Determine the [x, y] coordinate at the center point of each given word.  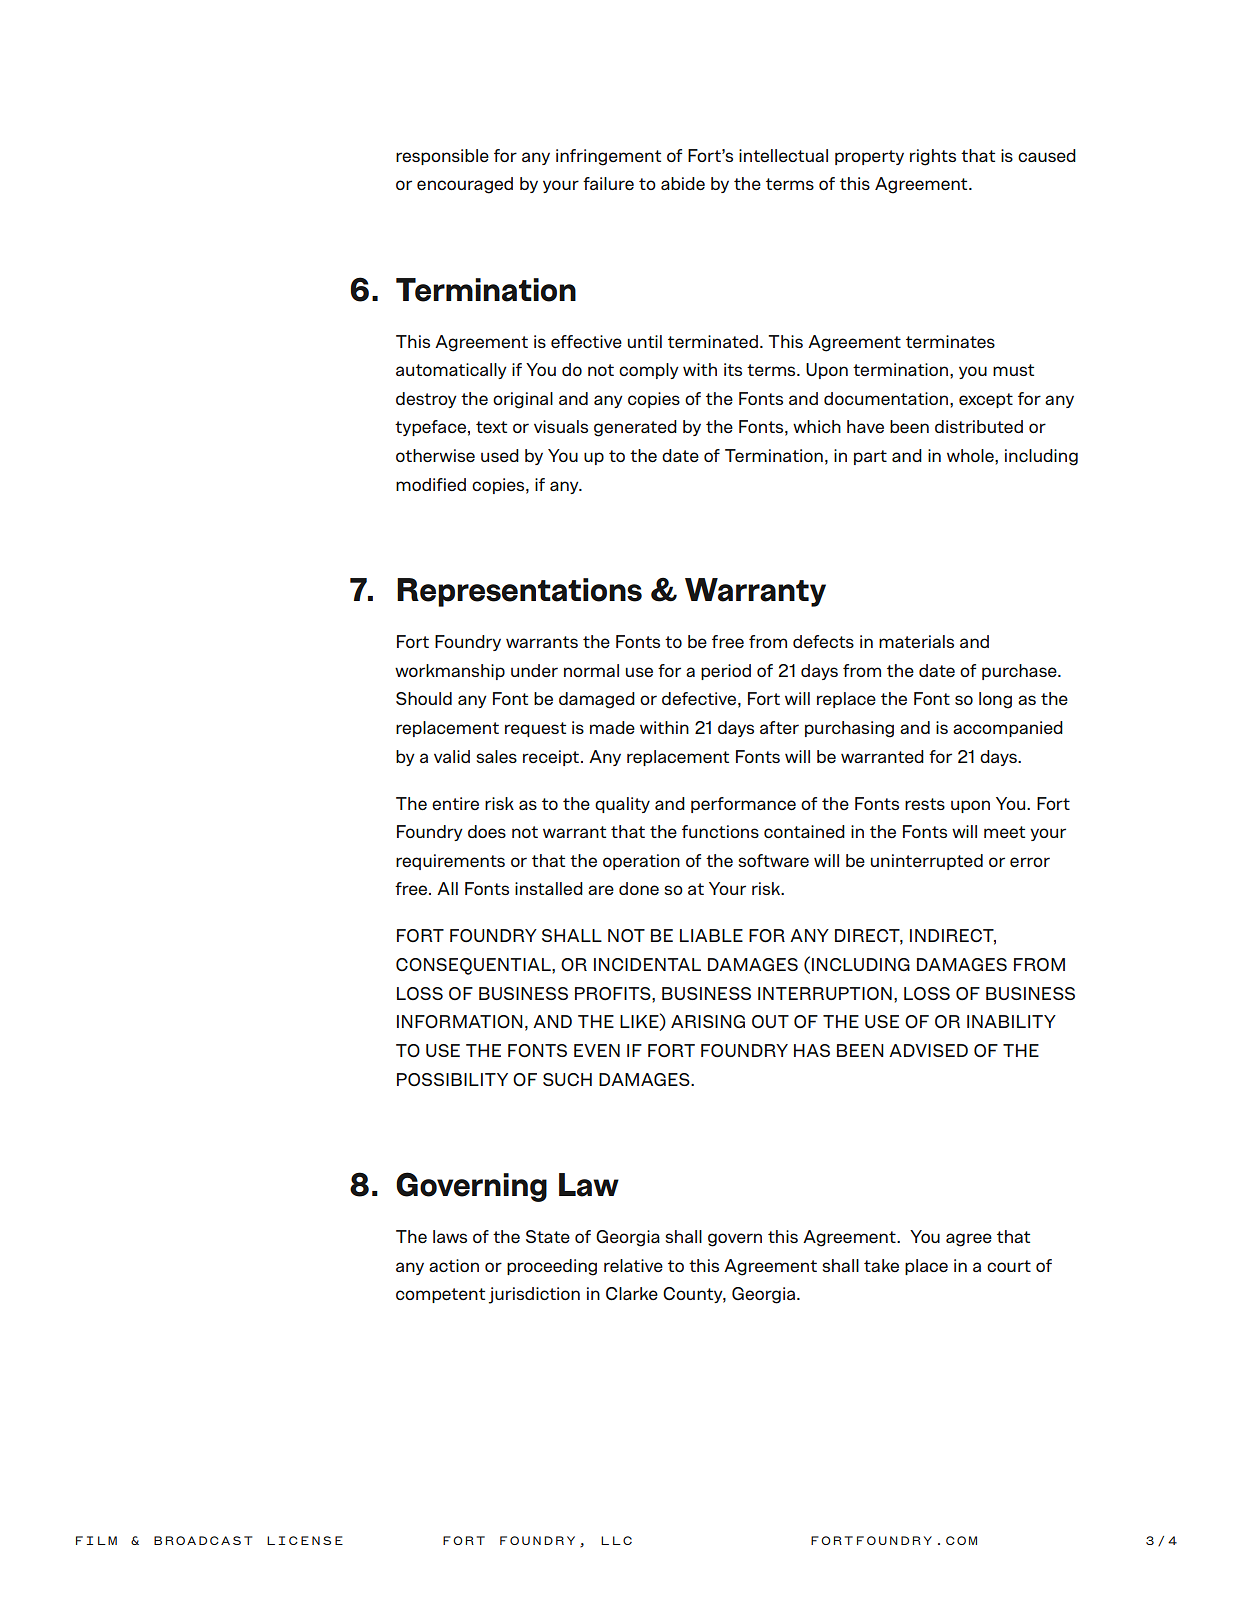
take [881, 1265]
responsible [442, 157]
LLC [616, 1540]
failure [608, 183]
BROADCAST [203, 1540]
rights [933, 157]
